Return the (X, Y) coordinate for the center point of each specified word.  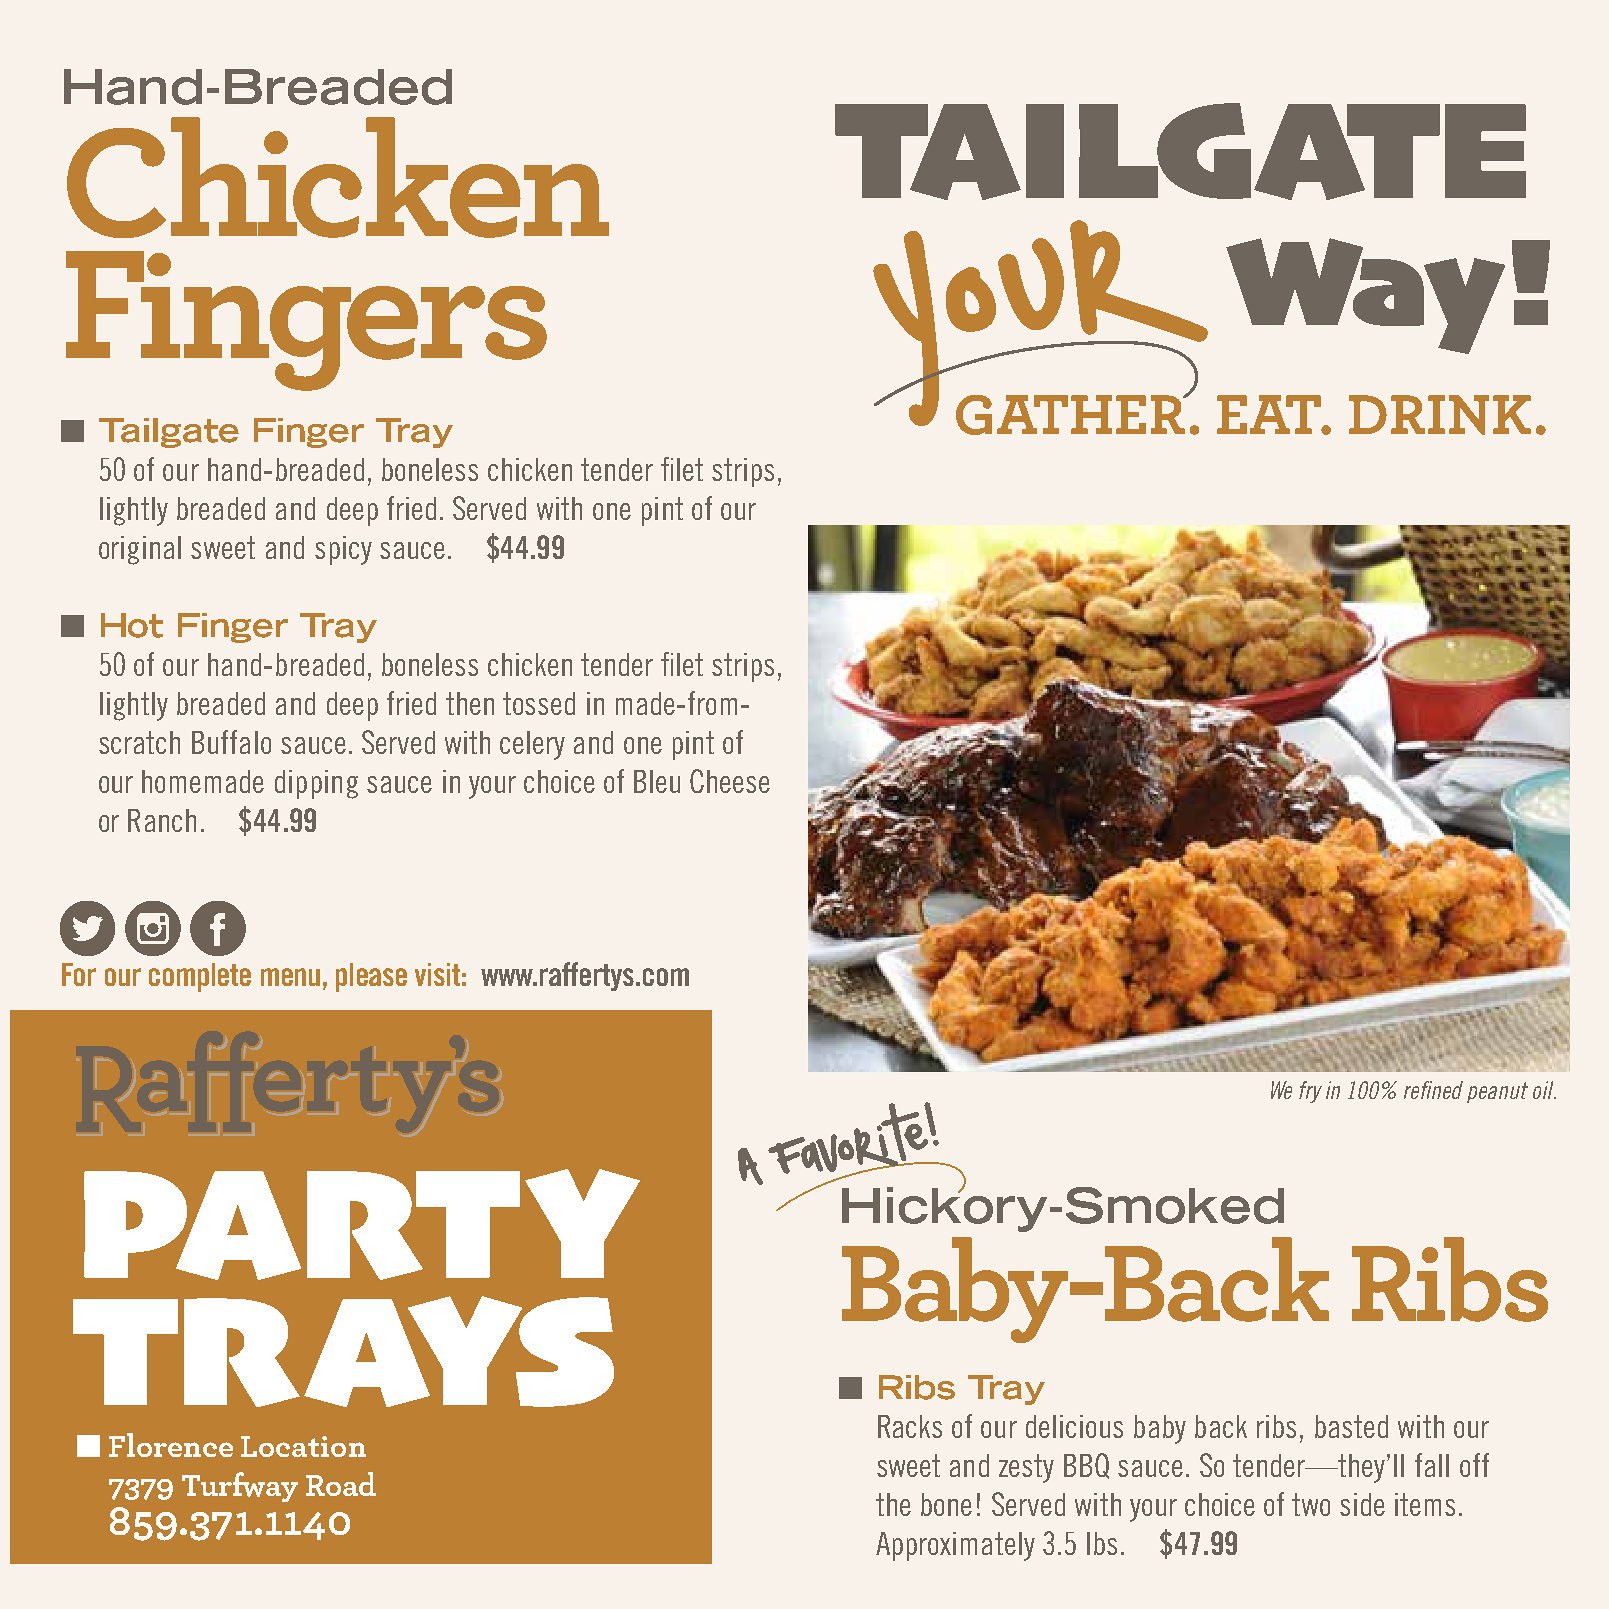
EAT (1270, 414)
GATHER (1071, 414)
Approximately (955, 1546)
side (1362, 1504)
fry (1310, 1092)
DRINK (1440, 415)
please (371, 977)
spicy (343, 550)
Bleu (657, 781)
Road (341, 1484)
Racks (910, 1426)
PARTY (362, 1224)
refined (1433, 1090)
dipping (316, 784)
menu (290, 977)
